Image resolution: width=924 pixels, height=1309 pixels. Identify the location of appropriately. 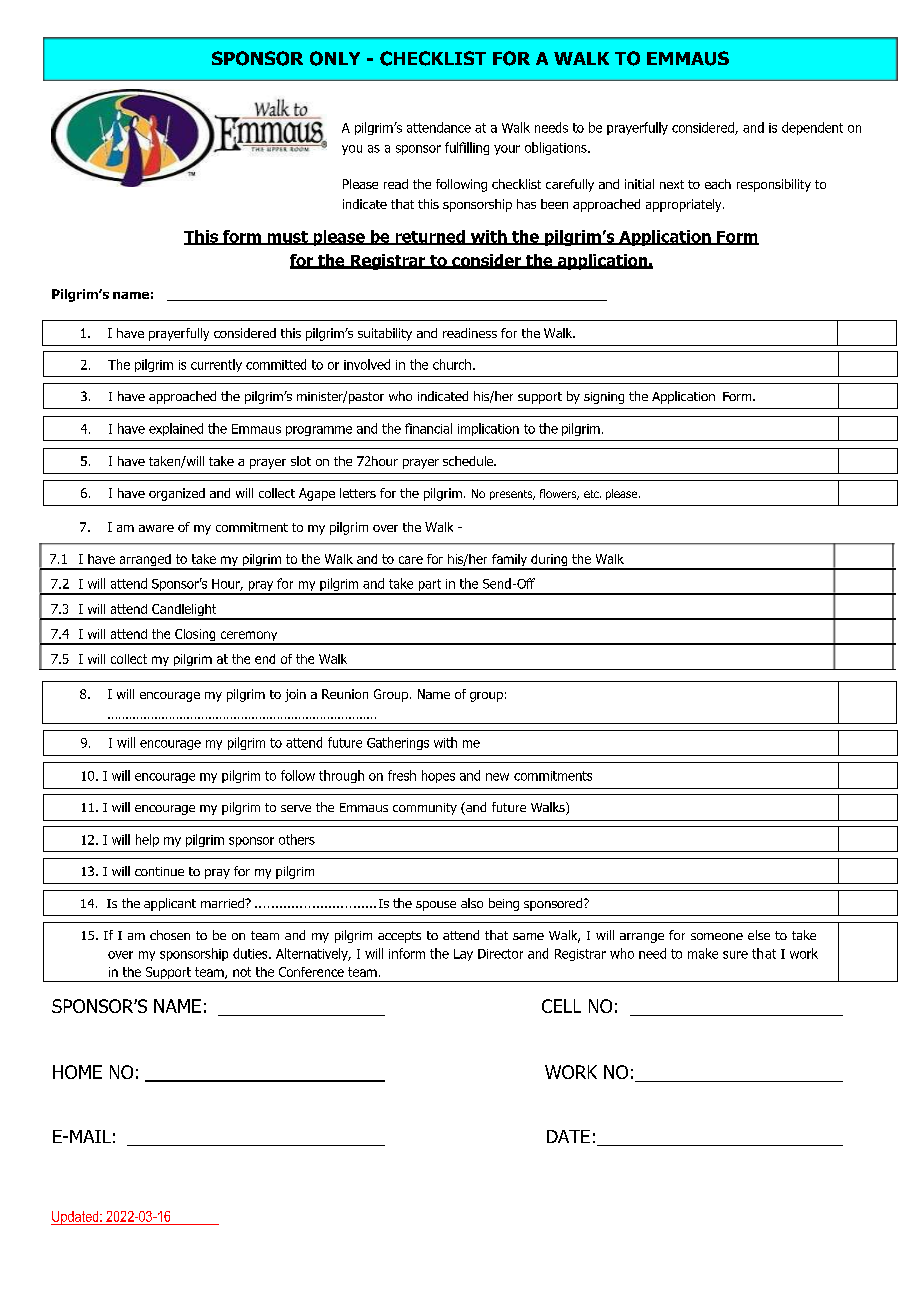
(685, 205).
